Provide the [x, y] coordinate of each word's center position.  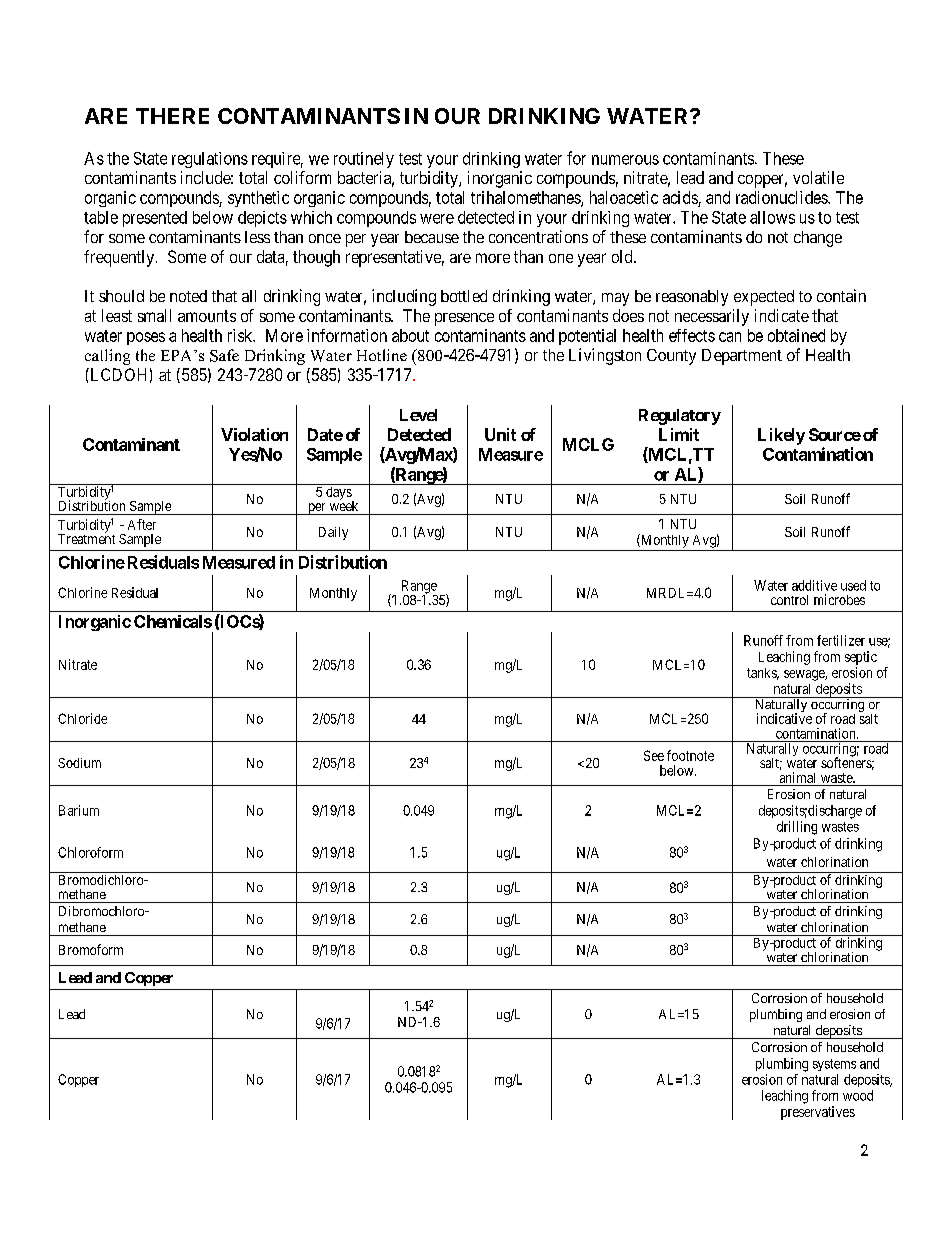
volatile [818, 177]
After [142, 524]
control [789, 600]
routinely [364, 160]
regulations [210, 160]
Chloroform [90, 852]
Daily [333, 533]
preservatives [818, 1113]
